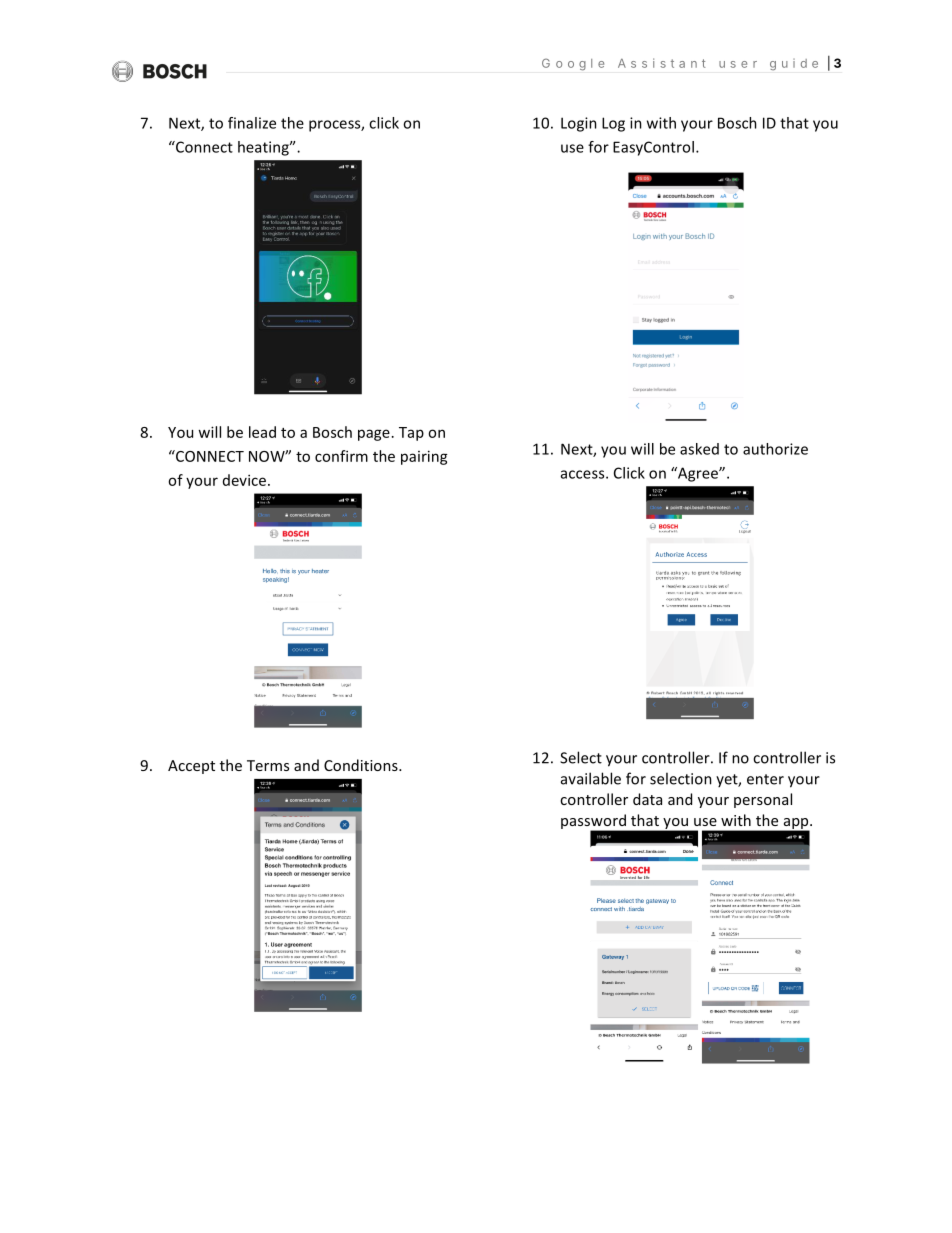 This screenshot has width=952, height=1233. Describe the element at coordinates (411, 434) in the screenshot. I see `Tap` at that location.
